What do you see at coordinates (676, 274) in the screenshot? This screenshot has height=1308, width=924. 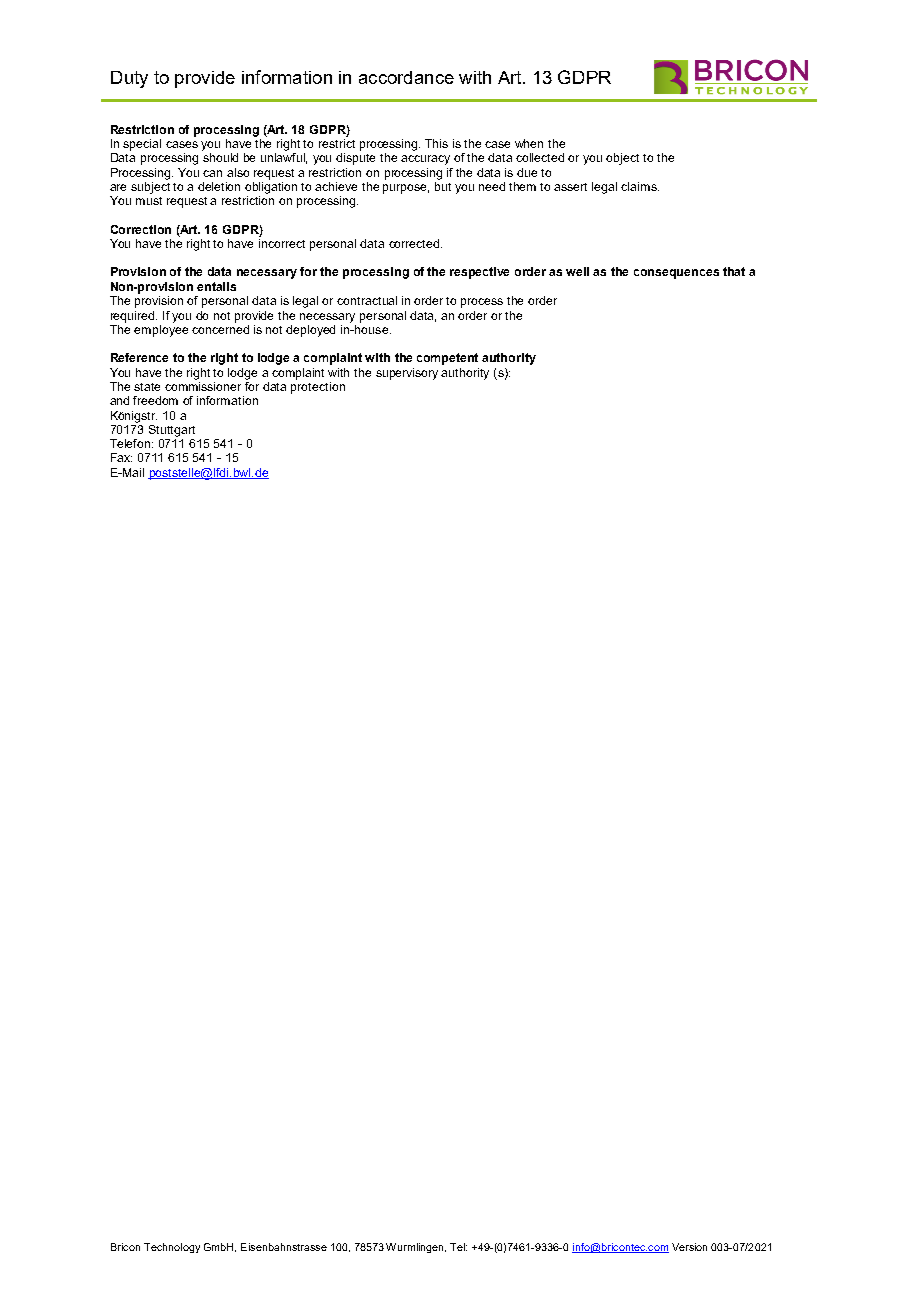 I see `consequences` at bounding box center [676, 274].
